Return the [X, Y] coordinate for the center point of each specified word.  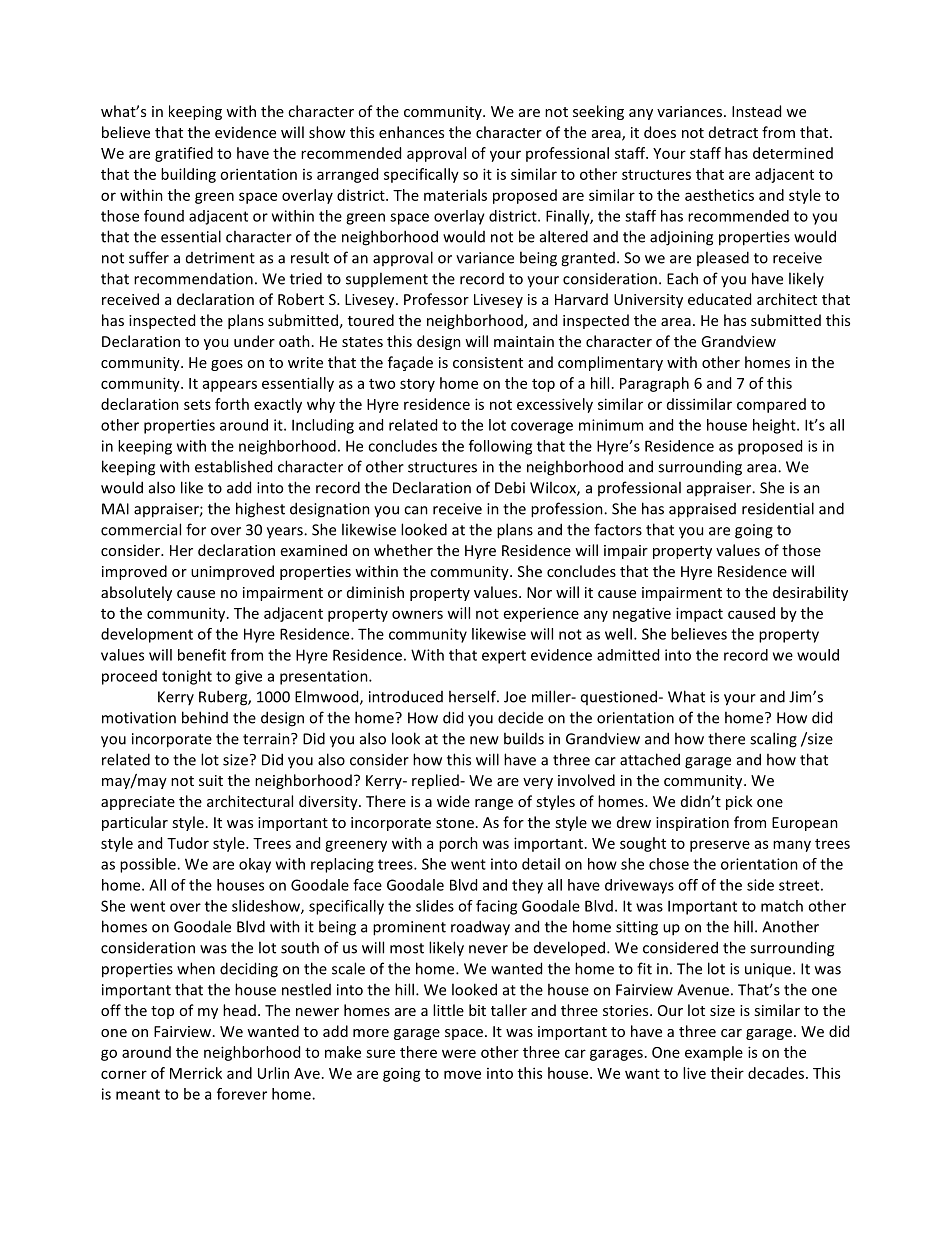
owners [417, 614]
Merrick [196, 1073]
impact [699, 614]
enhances [411, 132]
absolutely [136, 593]
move [462, 1074]
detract [733, 132]
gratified [184, 154]
